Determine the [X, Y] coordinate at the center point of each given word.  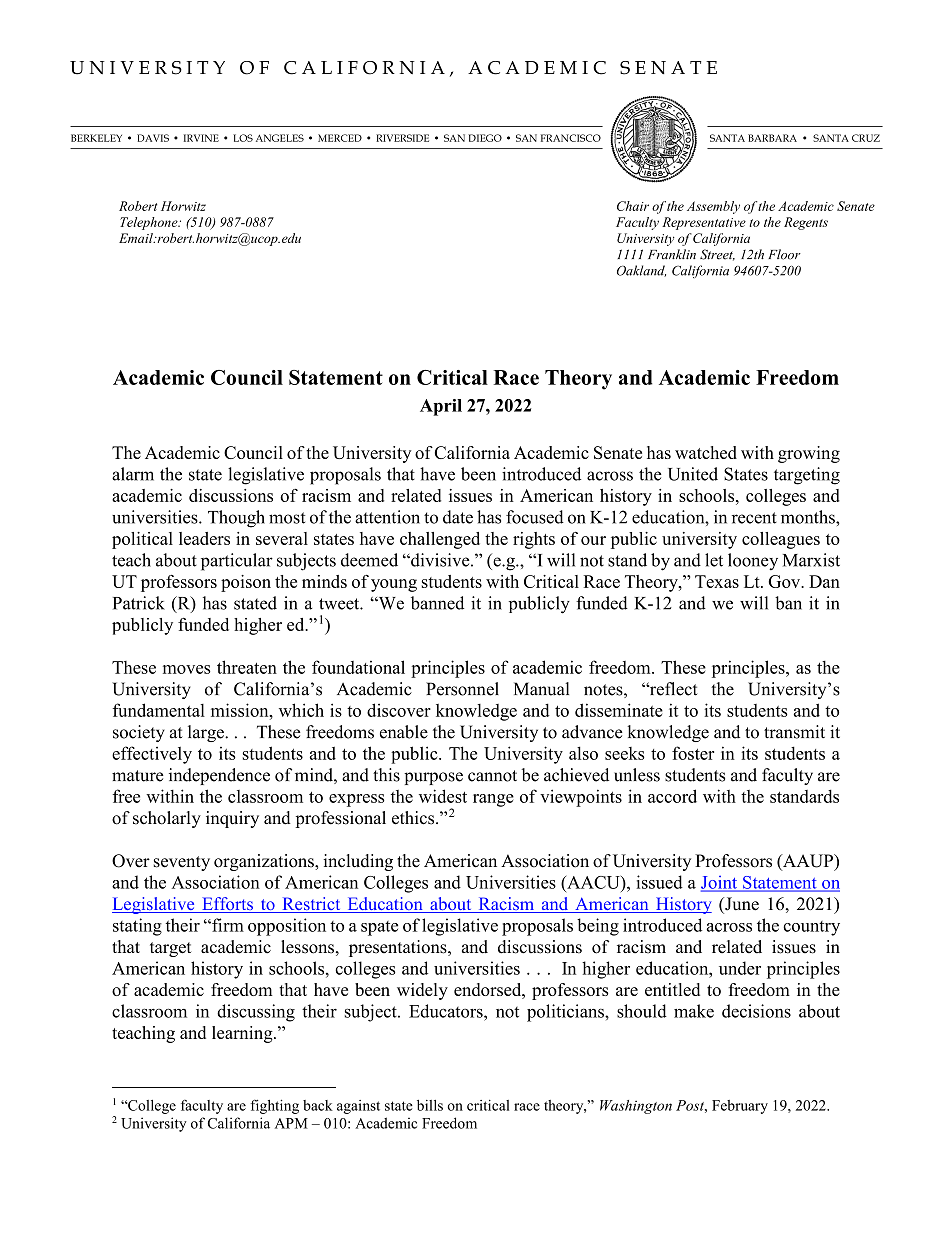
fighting [275, 1106]
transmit [794, 732]
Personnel [462, 689]
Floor [784, 254]
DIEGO [485, 138]
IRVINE [201, 138]
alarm [133, 474]
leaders [204, 538]
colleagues [781, 540]
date [458, 517]
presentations [399, 948]
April [441, 407]
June [741, 904]
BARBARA [772, 138]
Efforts [227, 905]
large [207, 733]
